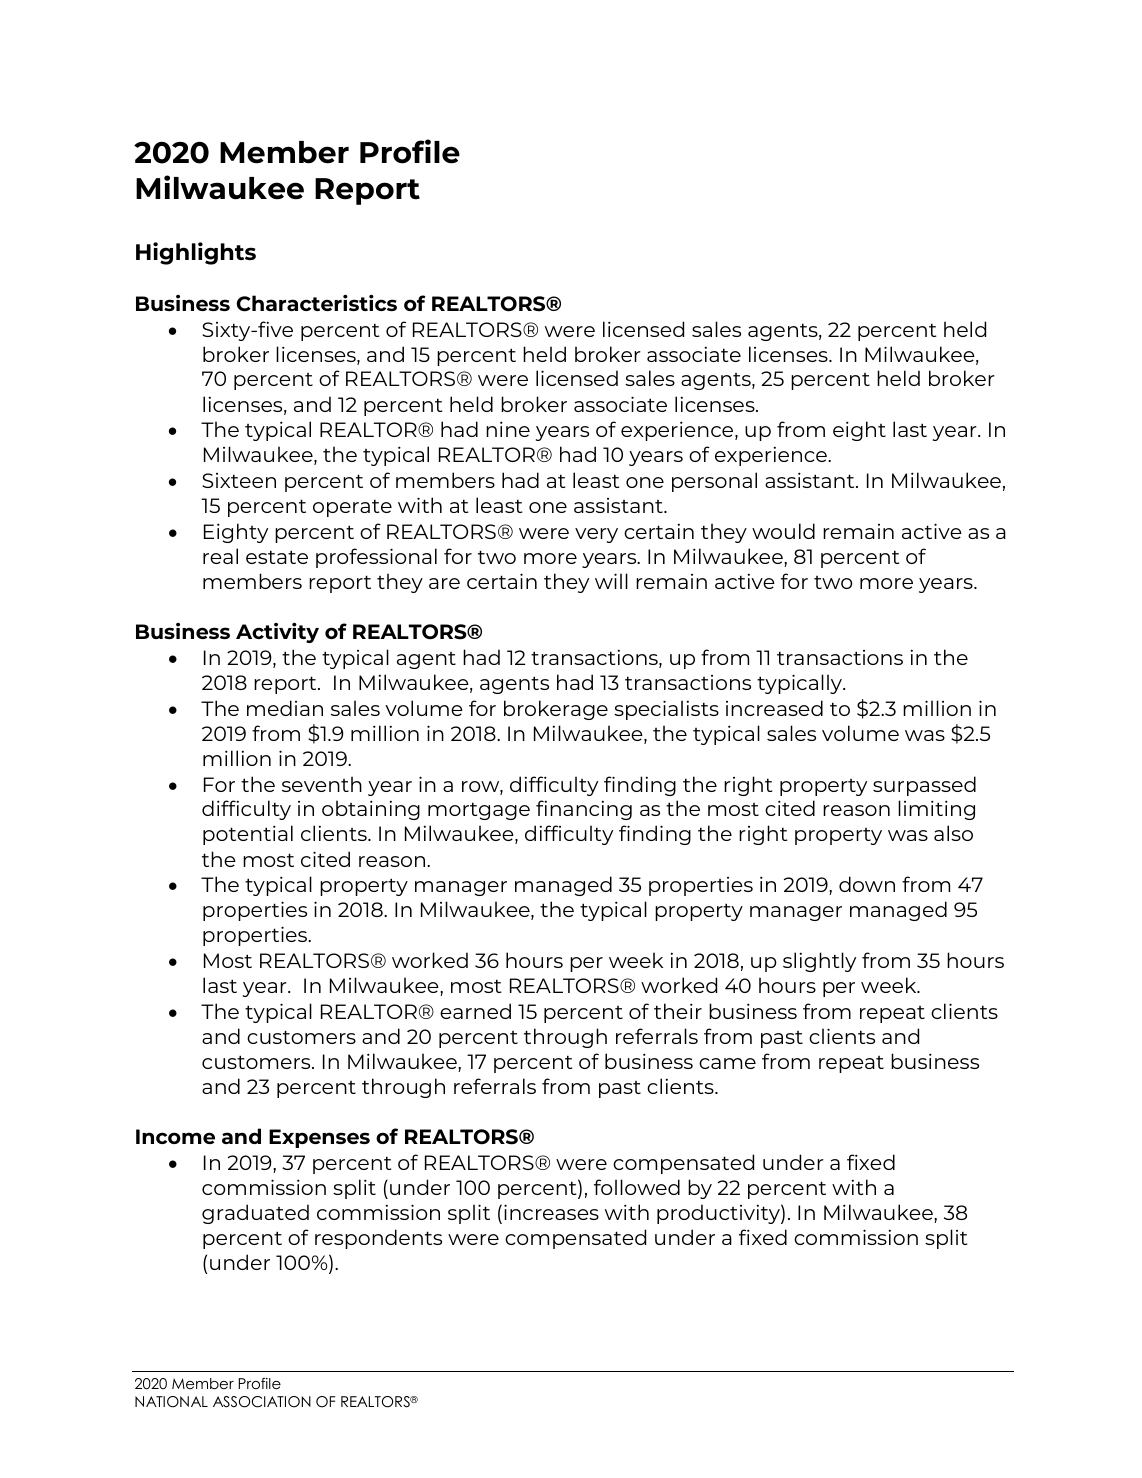 Image resolution: width=1142 pixels, height=1478 pixels. Describe the element at coordinates (317, 303) in the screenshot. I see `Characteristics` at that location.
